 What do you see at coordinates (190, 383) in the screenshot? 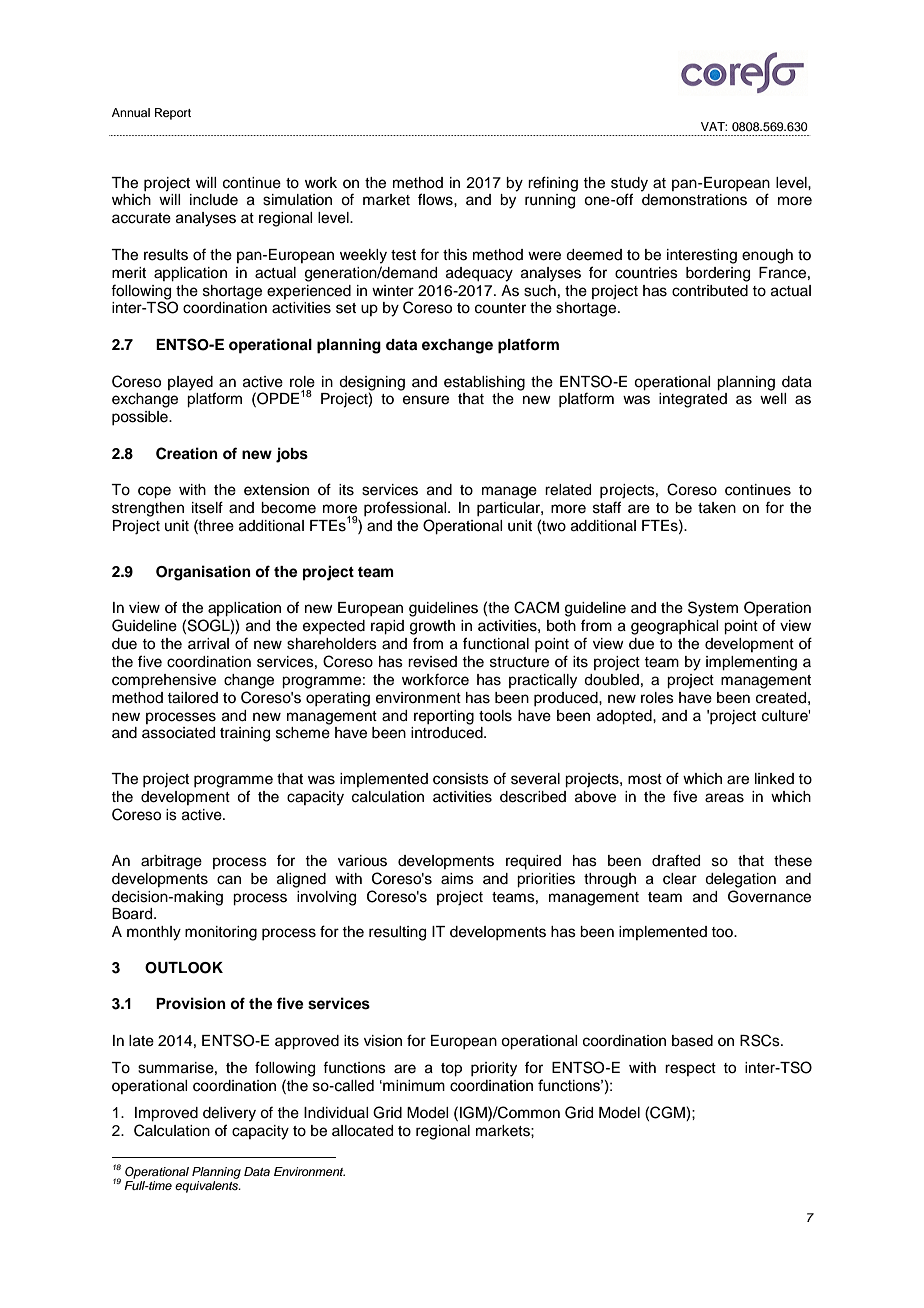
I see `played` at bounding box center [190, 383].
